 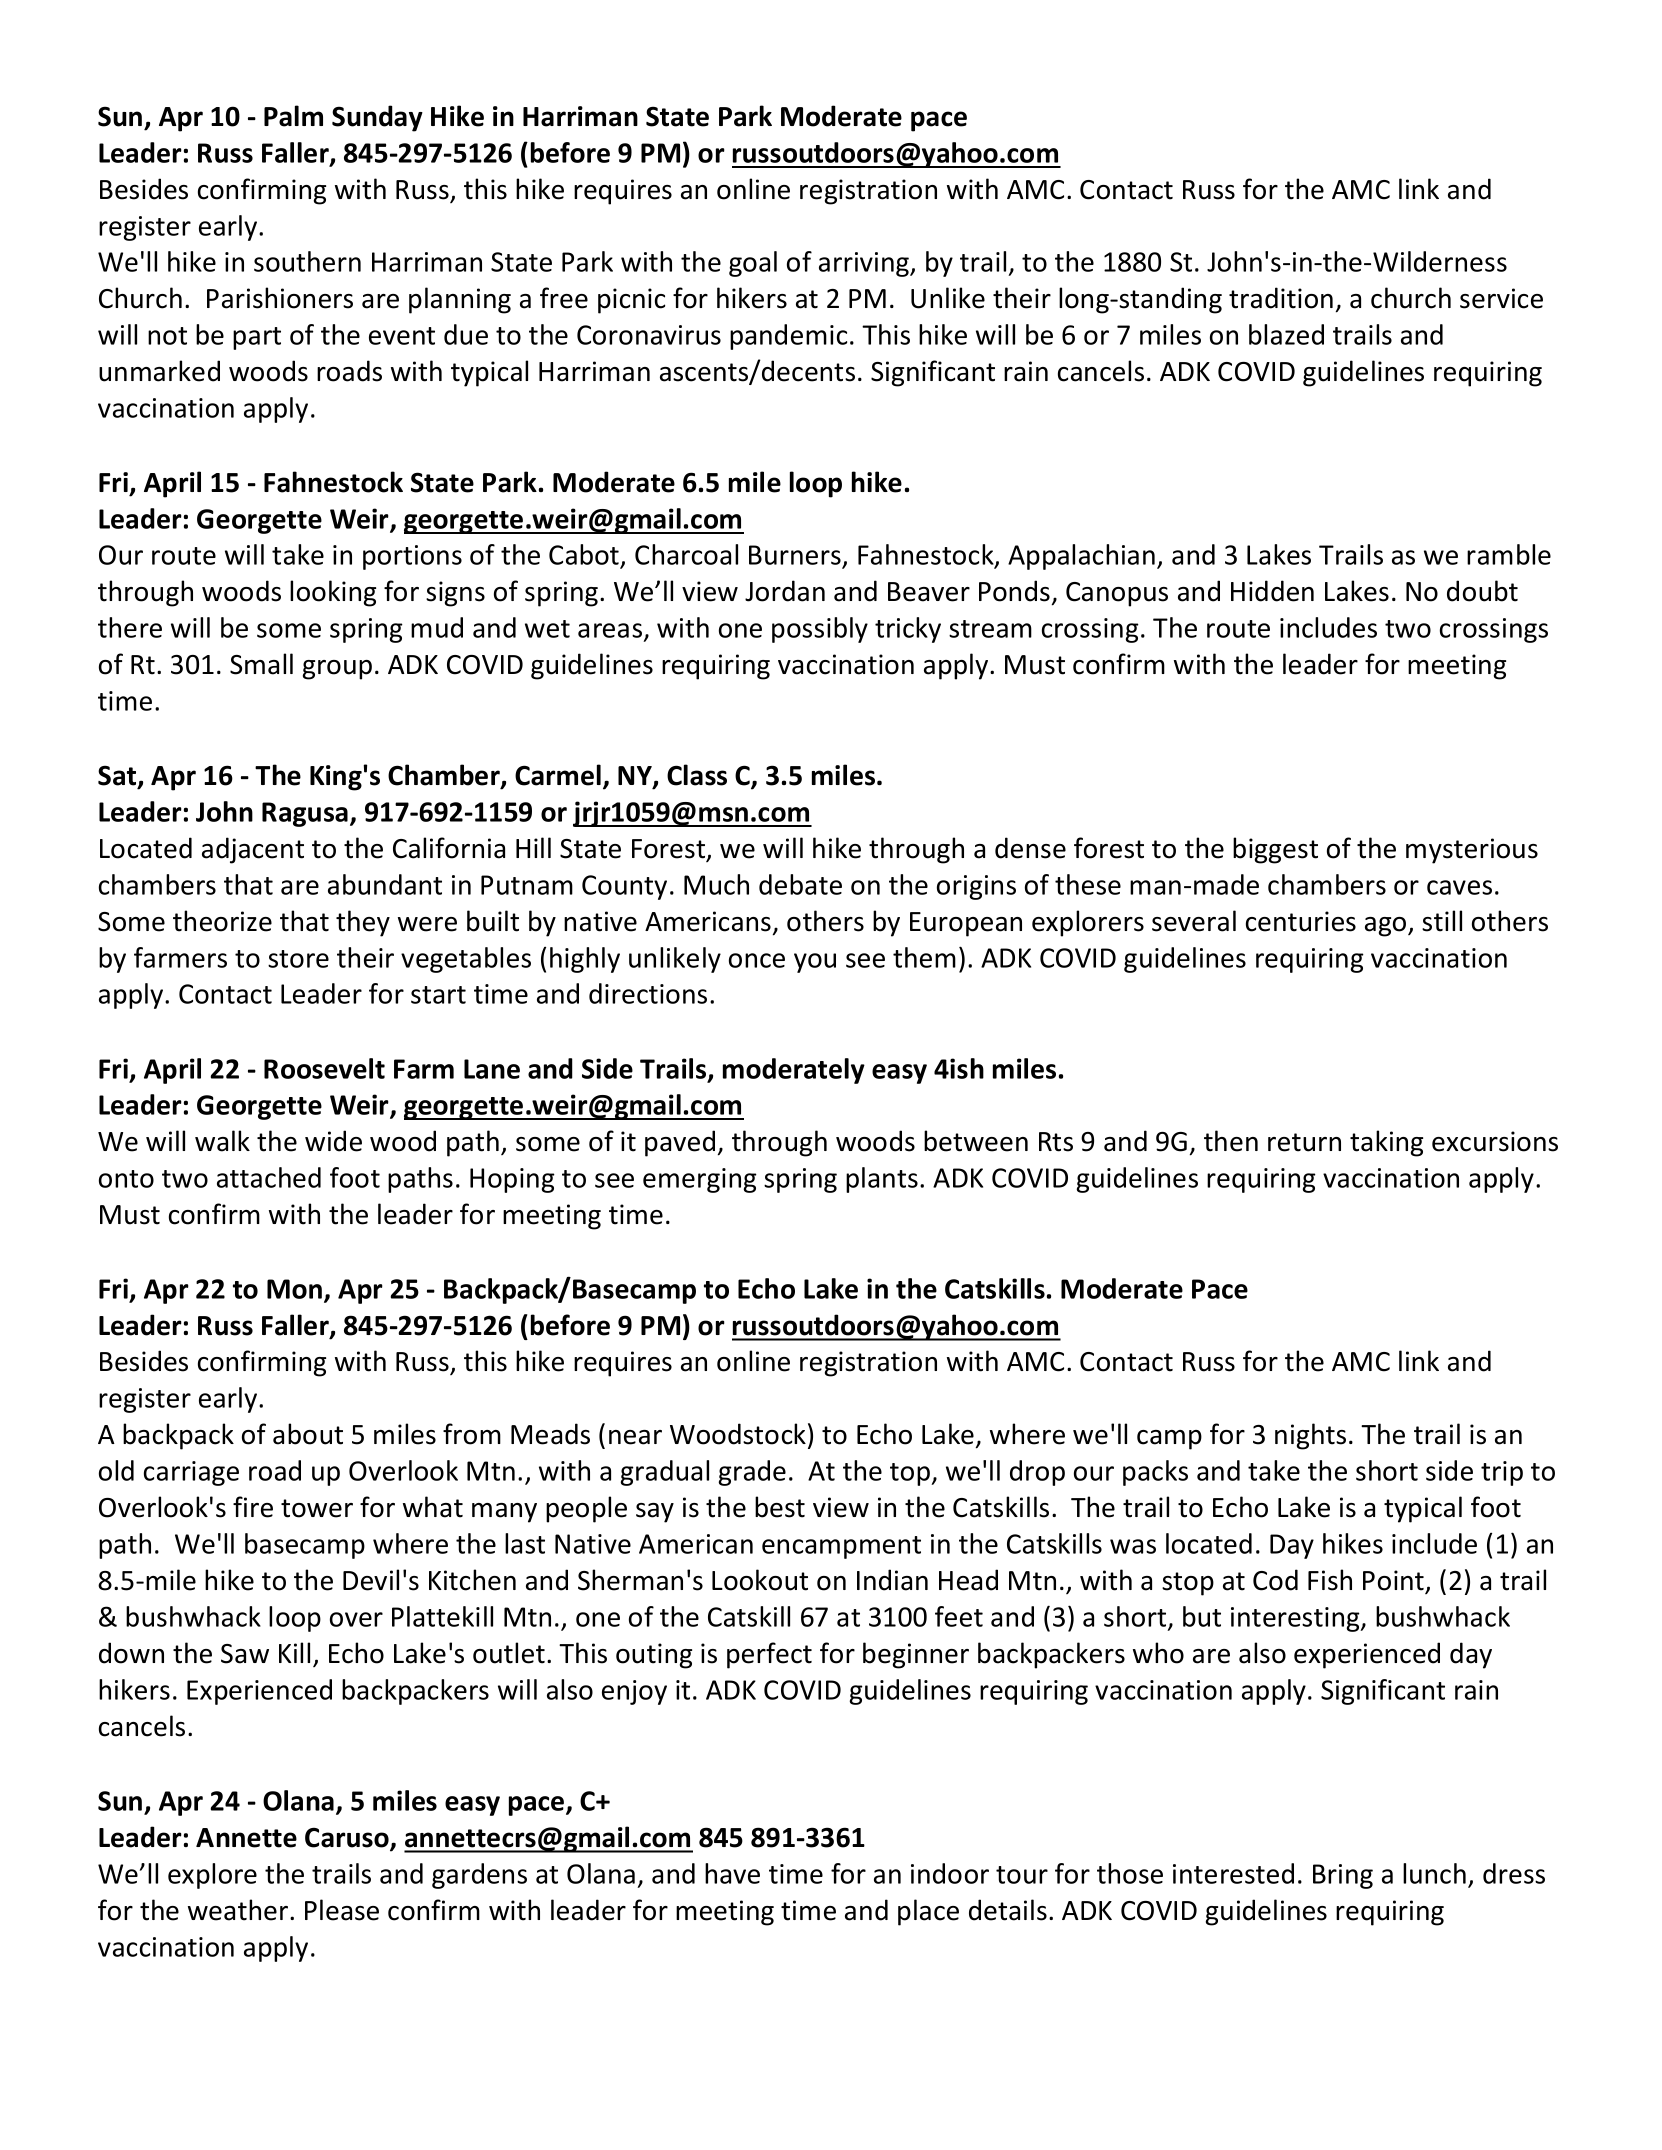 What do you see at coordinates (815, 963) in the document?
I see `you` at bounding box center [815, 963].
